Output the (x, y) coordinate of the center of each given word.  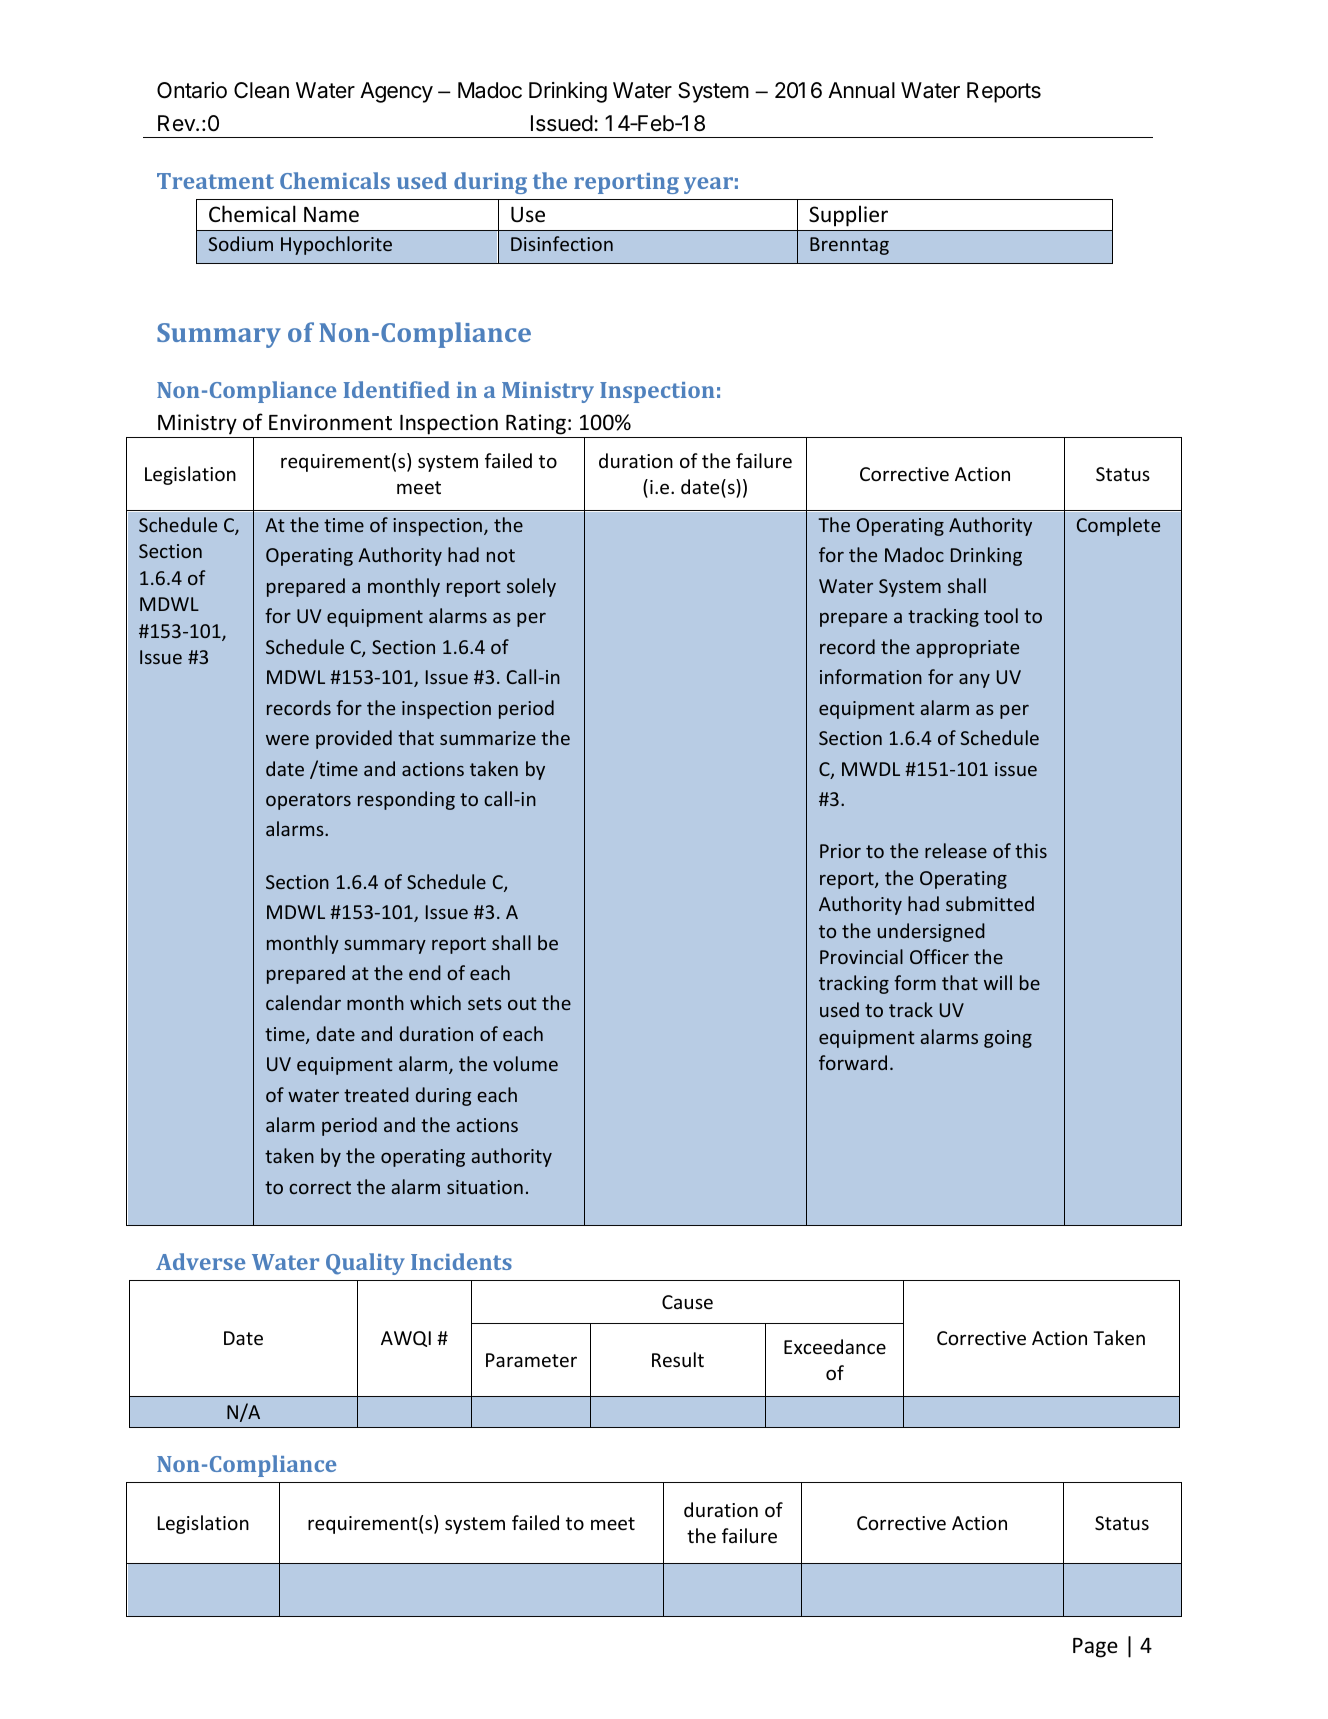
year (708, 185)
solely (531, 587)
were (287, 740)
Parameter (531, 1360)
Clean (261, 90)
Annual (861, 90)
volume (525, 1063)
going (1008, 1039)
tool (1001, 615)
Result (678, 1359)
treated (376, 1094)
